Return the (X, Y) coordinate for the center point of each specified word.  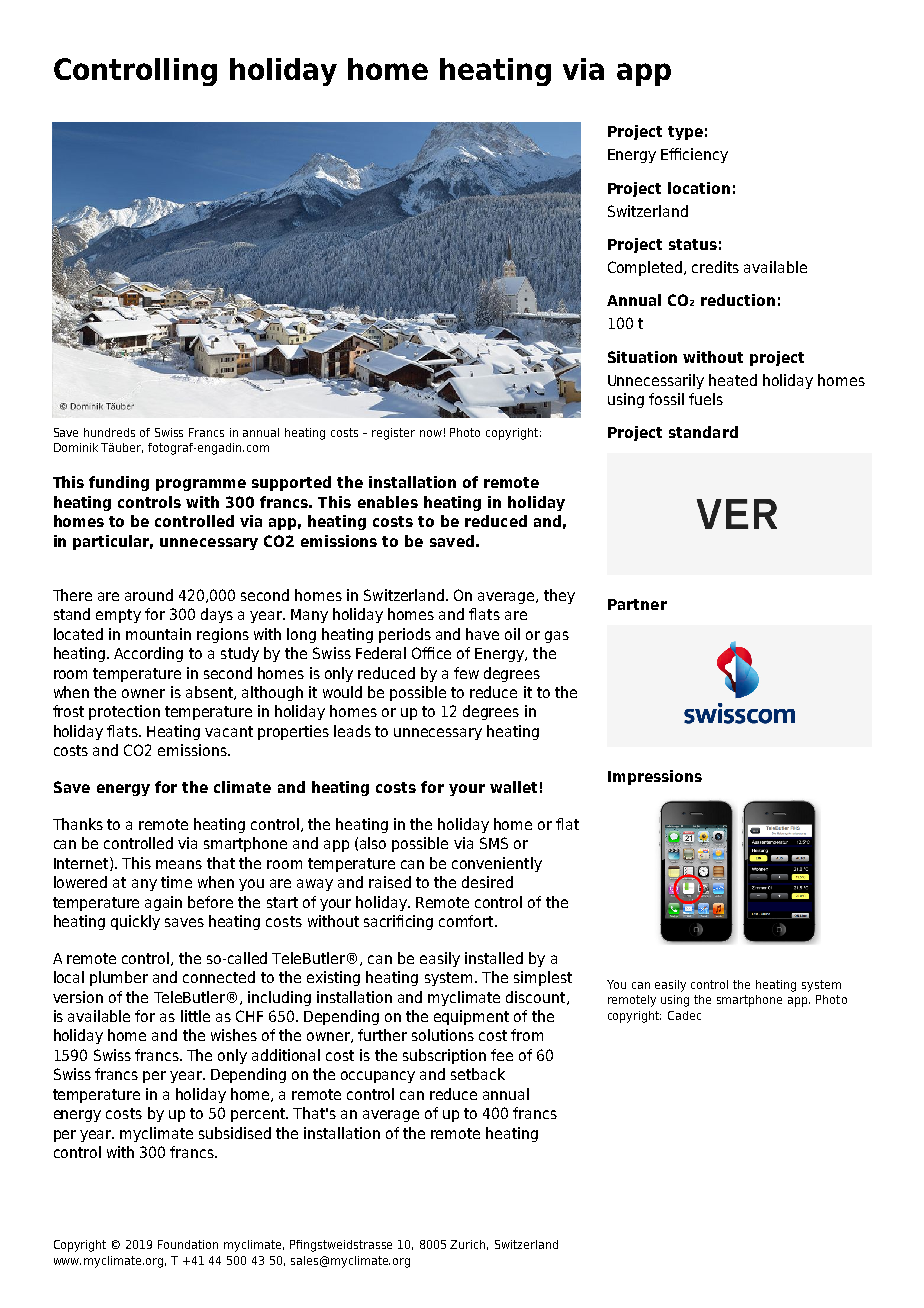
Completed (646, 268)
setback (478, 1074)
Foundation (188, 1244)
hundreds (109, 432)
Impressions (655, 777)
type (685, 133)
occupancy (378, 1077)
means (179, 864)
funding (119, 483)
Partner (637, 604)
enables (388, 502)
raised (390, 882)
